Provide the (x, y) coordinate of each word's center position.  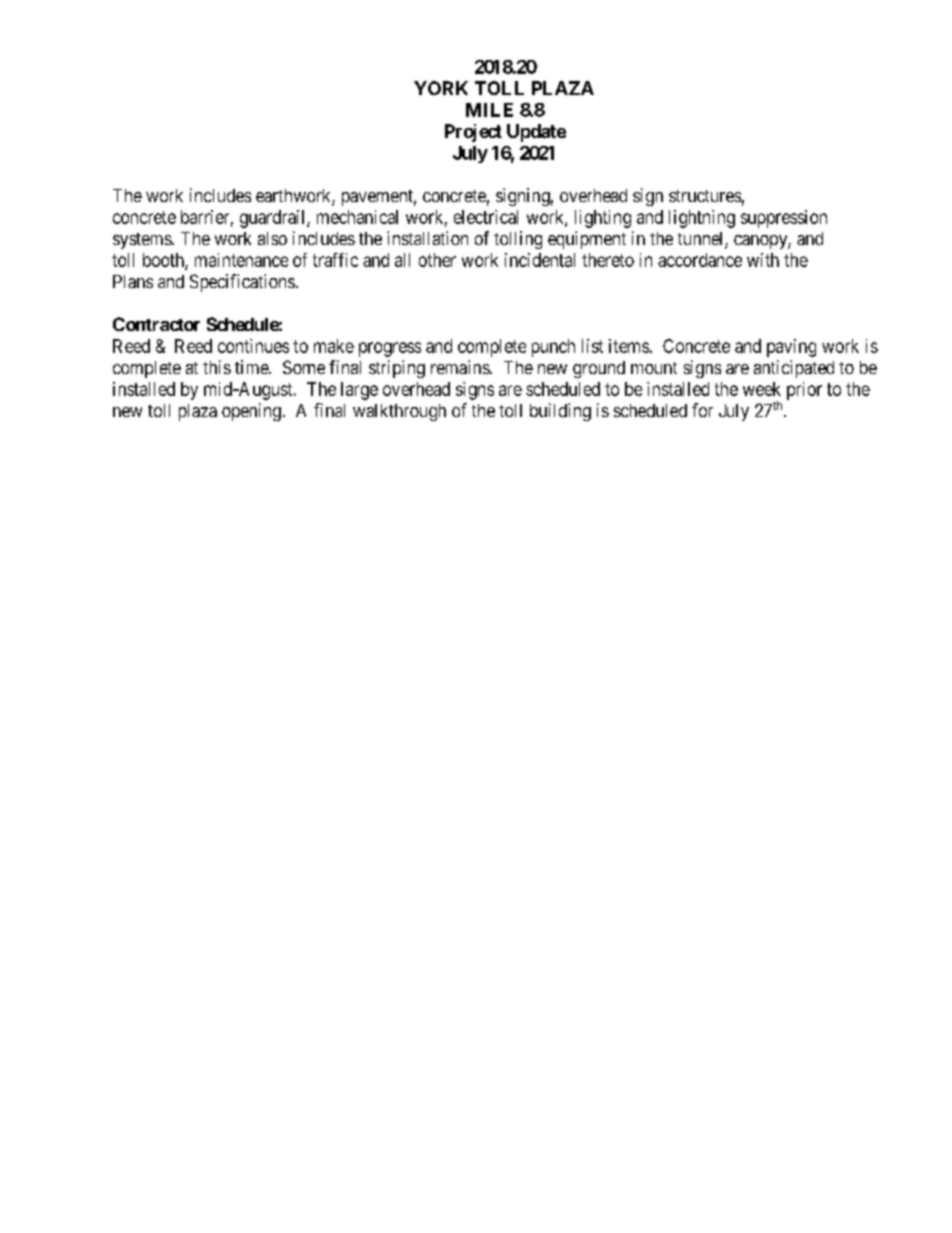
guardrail (274, 219)
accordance (700, 260)
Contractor (156, 324)
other (437, 260)
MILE (489, 110)
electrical (486, 217)
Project (473, 133)
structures (705, 196)
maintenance (241, 260)
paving (791, 348)
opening (251, 412)
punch (553, 348)
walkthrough (399, 412)
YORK (441, 88)
